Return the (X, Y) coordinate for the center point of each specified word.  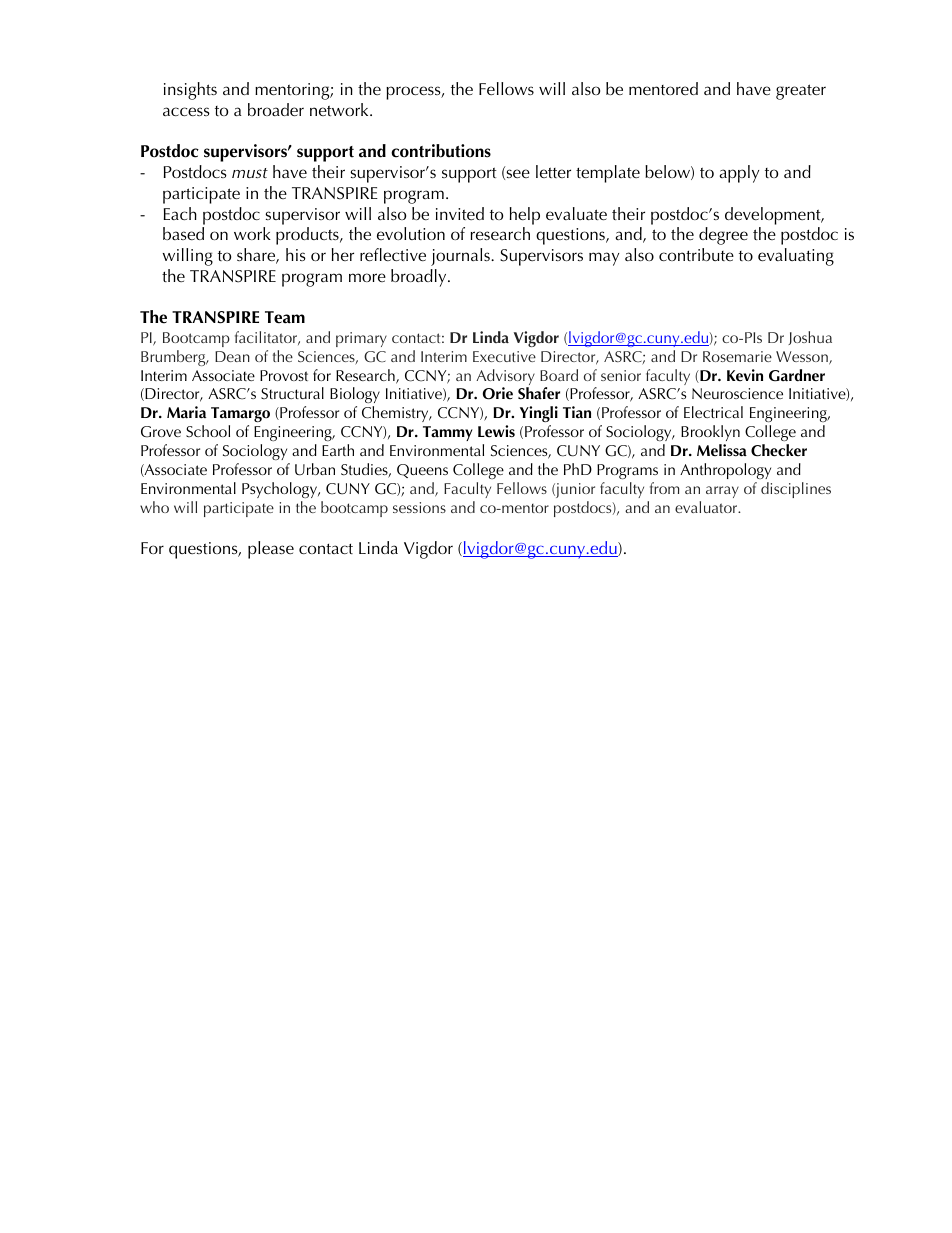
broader (276, 109)
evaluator (707, 507)
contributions (441, 151)
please (271, 550)
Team (285, 317)
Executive (504, 356)
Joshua (810, 338)
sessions (419, 507)
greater (801, 92)
